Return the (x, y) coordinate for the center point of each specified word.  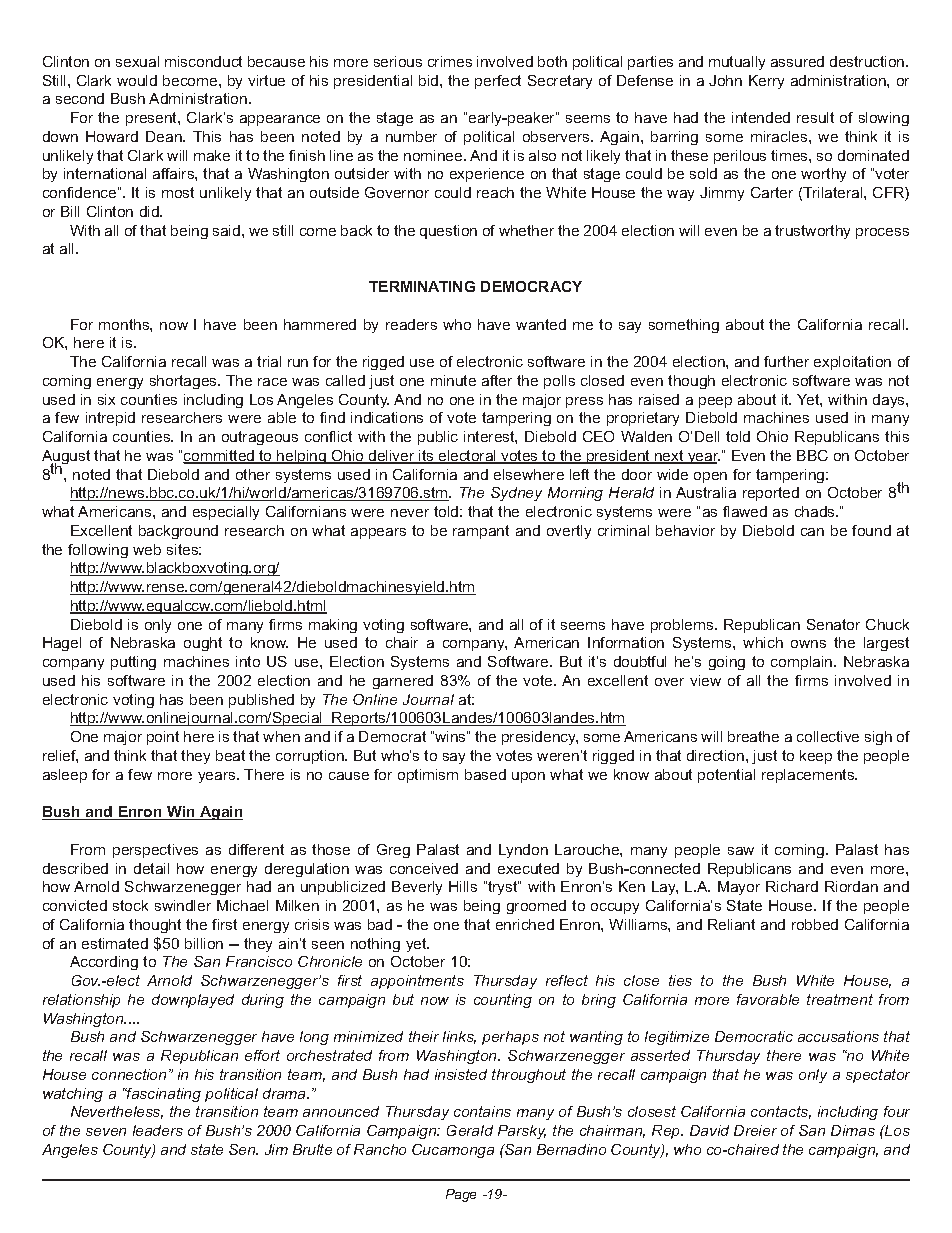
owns (808, 644)
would (137, 80)
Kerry (766, 82)
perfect (498, 82)
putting (133, 663)
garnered (403, 682)
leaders (158, 1130)
